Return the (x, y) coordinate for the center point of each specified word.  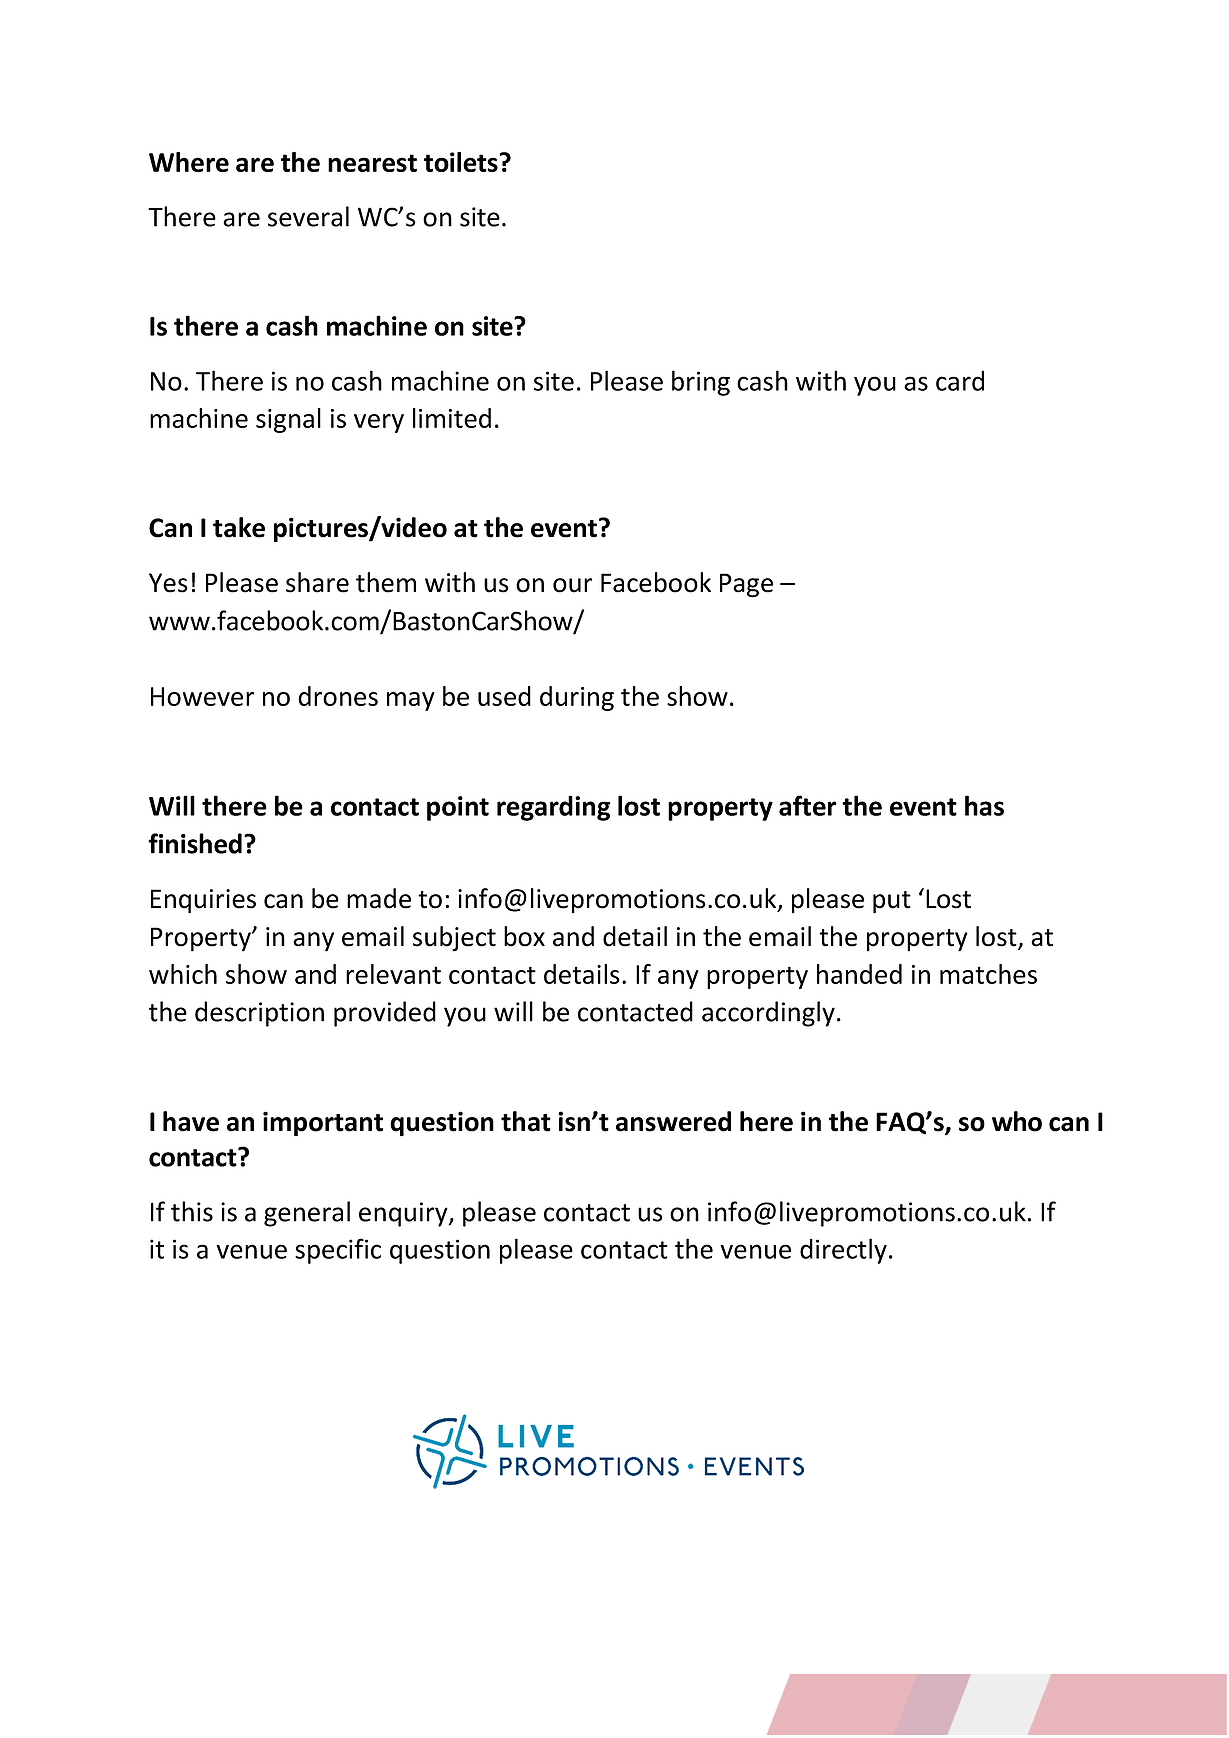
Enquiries (203, 901)
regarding (554, 808)
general (307, 1214)
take (239, 527)
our (572, 585)
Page (746, 585)
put (892, 902)
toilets (461, 162)
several (308, 216)
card (960, 380)
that (526, 1121)
